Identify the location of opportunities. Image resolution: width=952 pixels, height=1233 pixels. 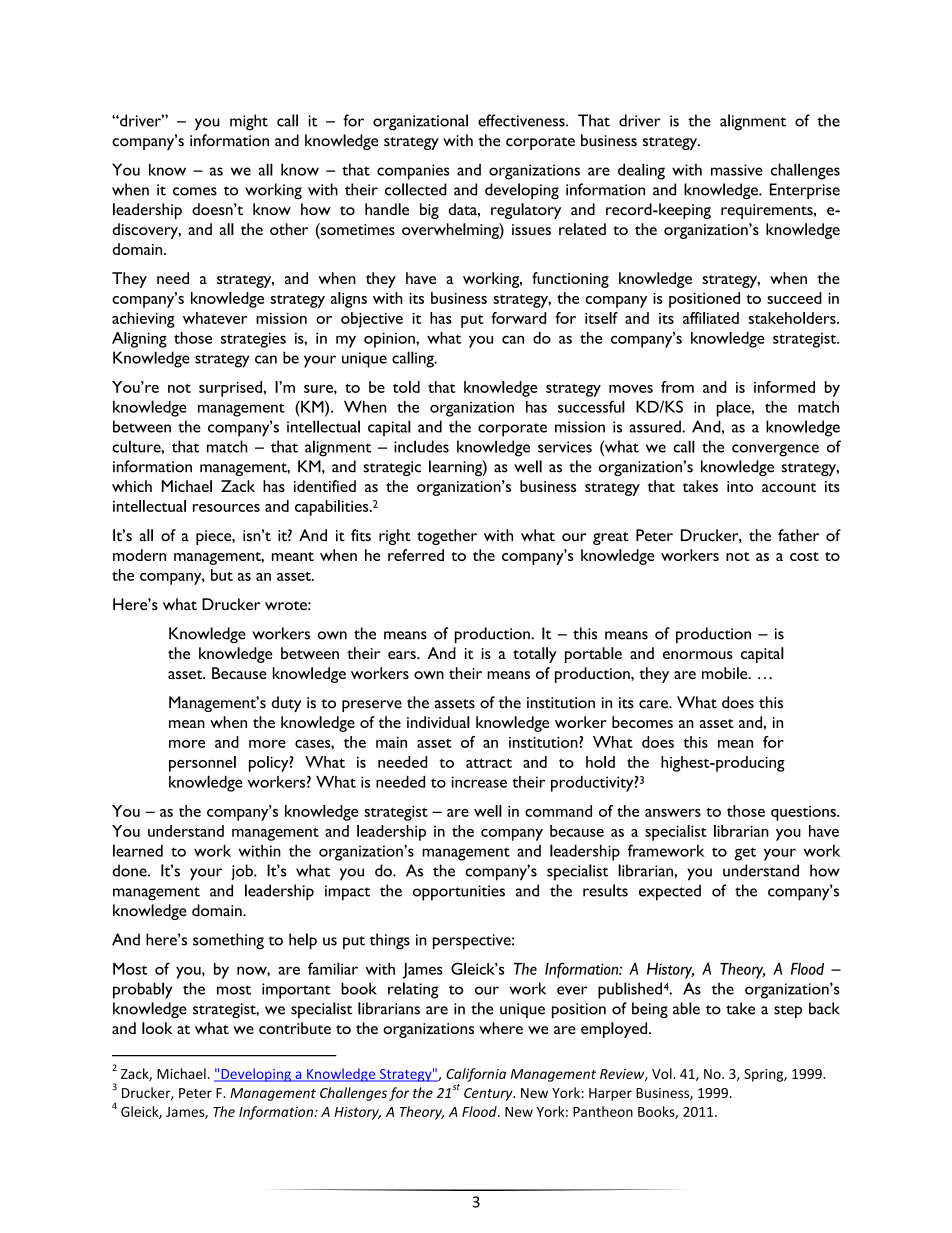
(459, 893).
